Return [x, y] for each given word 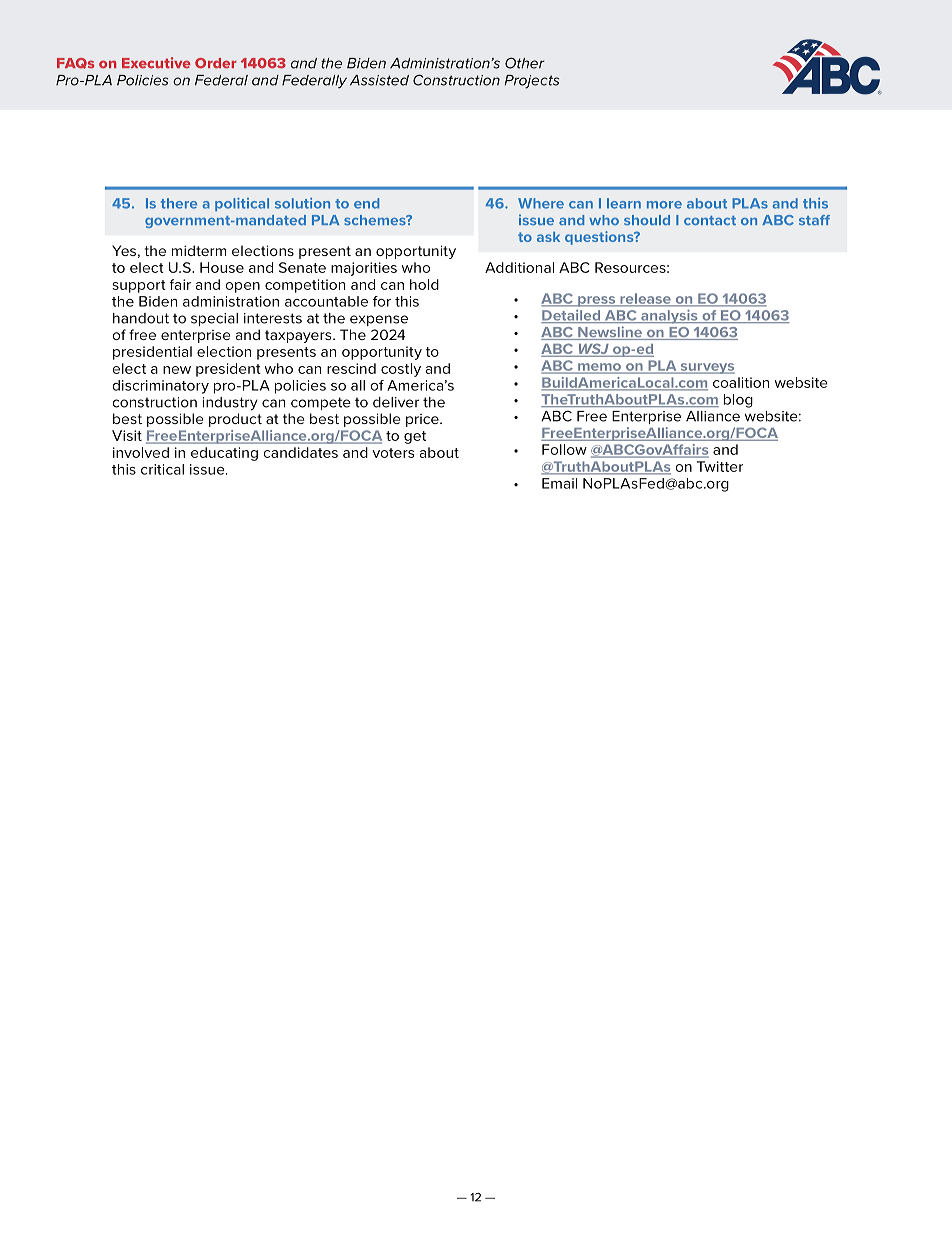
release [645, 299]
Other [525, 63]
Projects [531, 82]
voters [393, 453]
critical [162, 469]
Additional [519, 267]
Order [215, 63]
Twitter [720, 466]
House [222, 267]
